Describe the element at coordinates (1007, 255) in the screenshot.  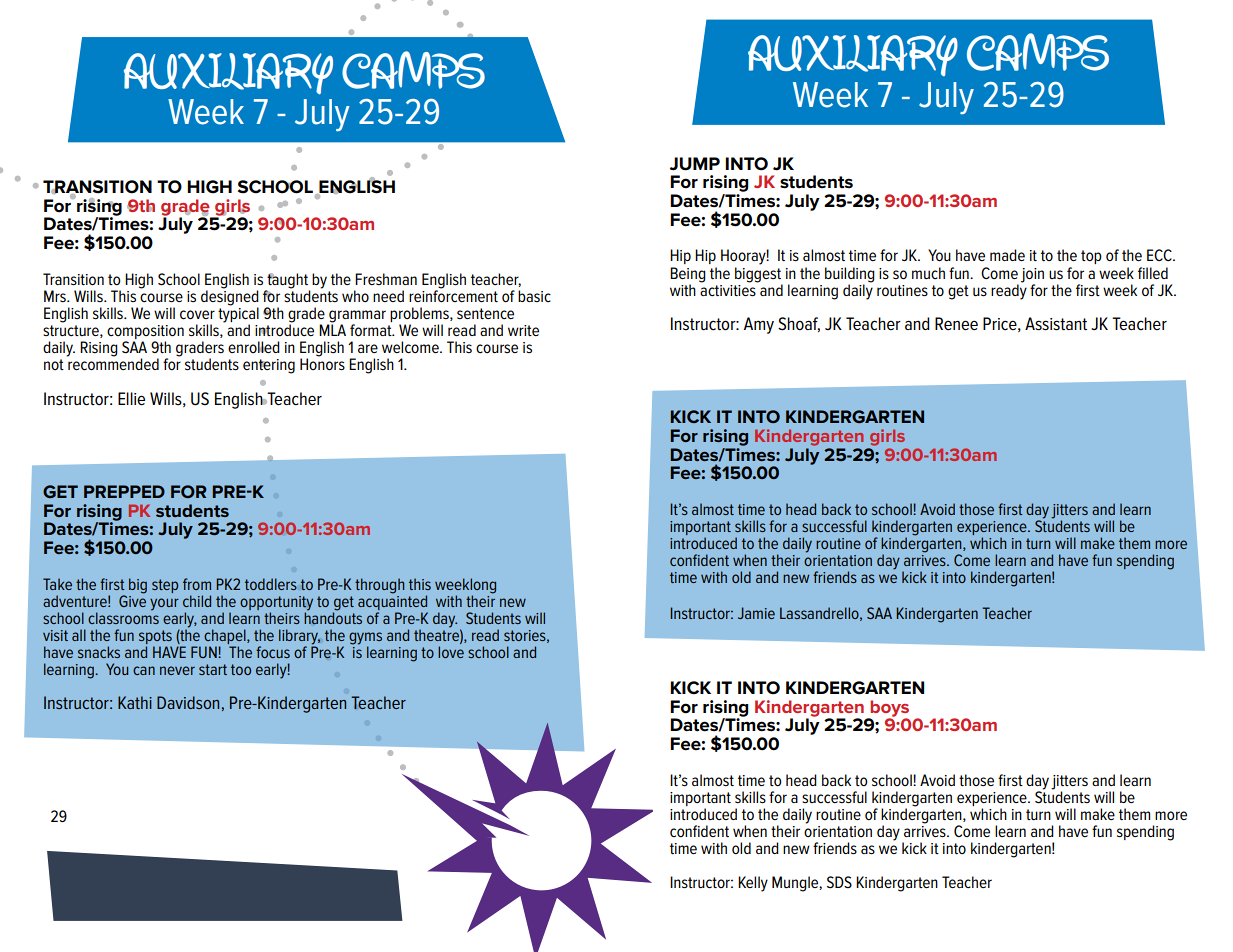
I see `made` at that location.
